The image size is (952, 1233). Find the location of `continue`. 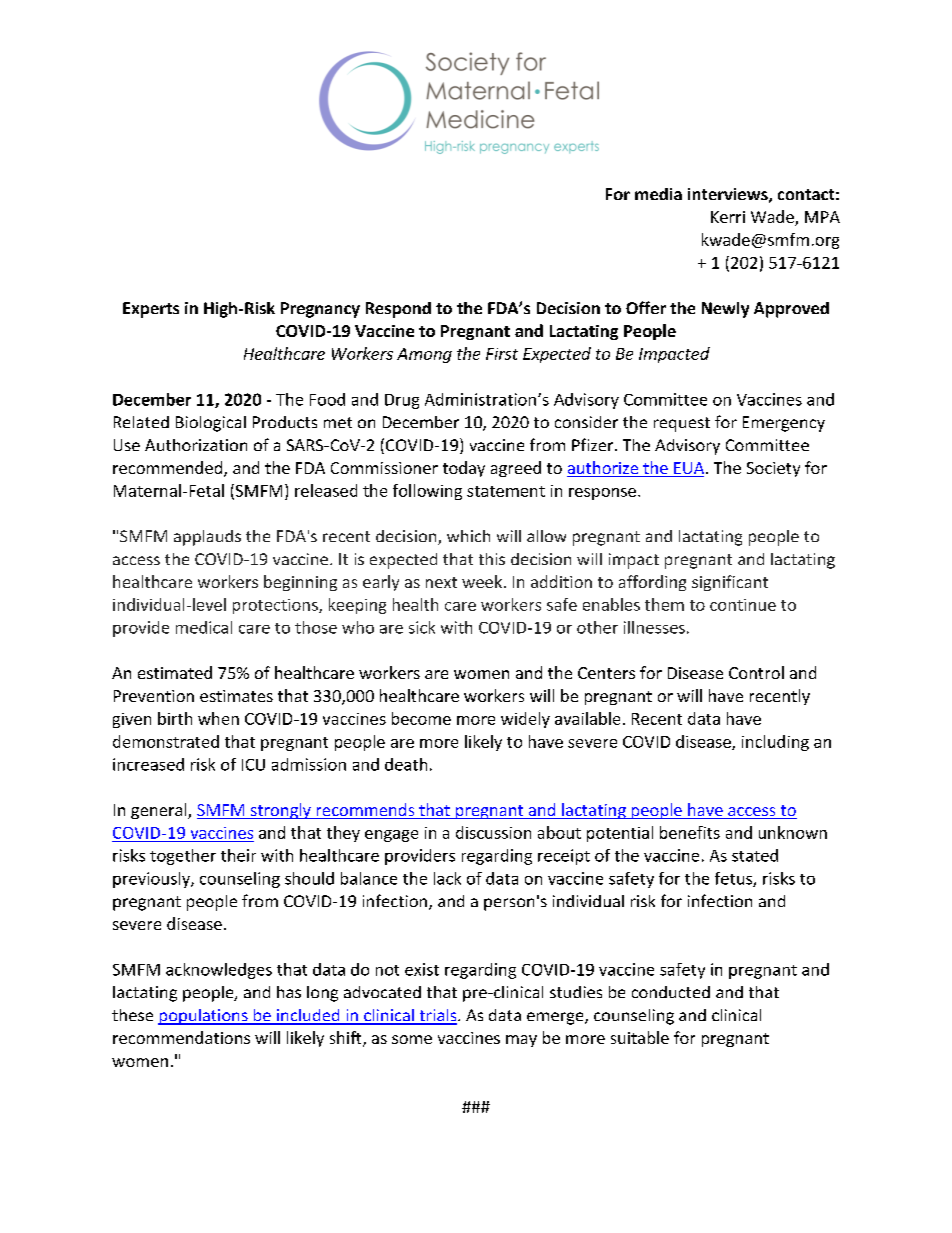

continue is located at coordinates (743, 605).
